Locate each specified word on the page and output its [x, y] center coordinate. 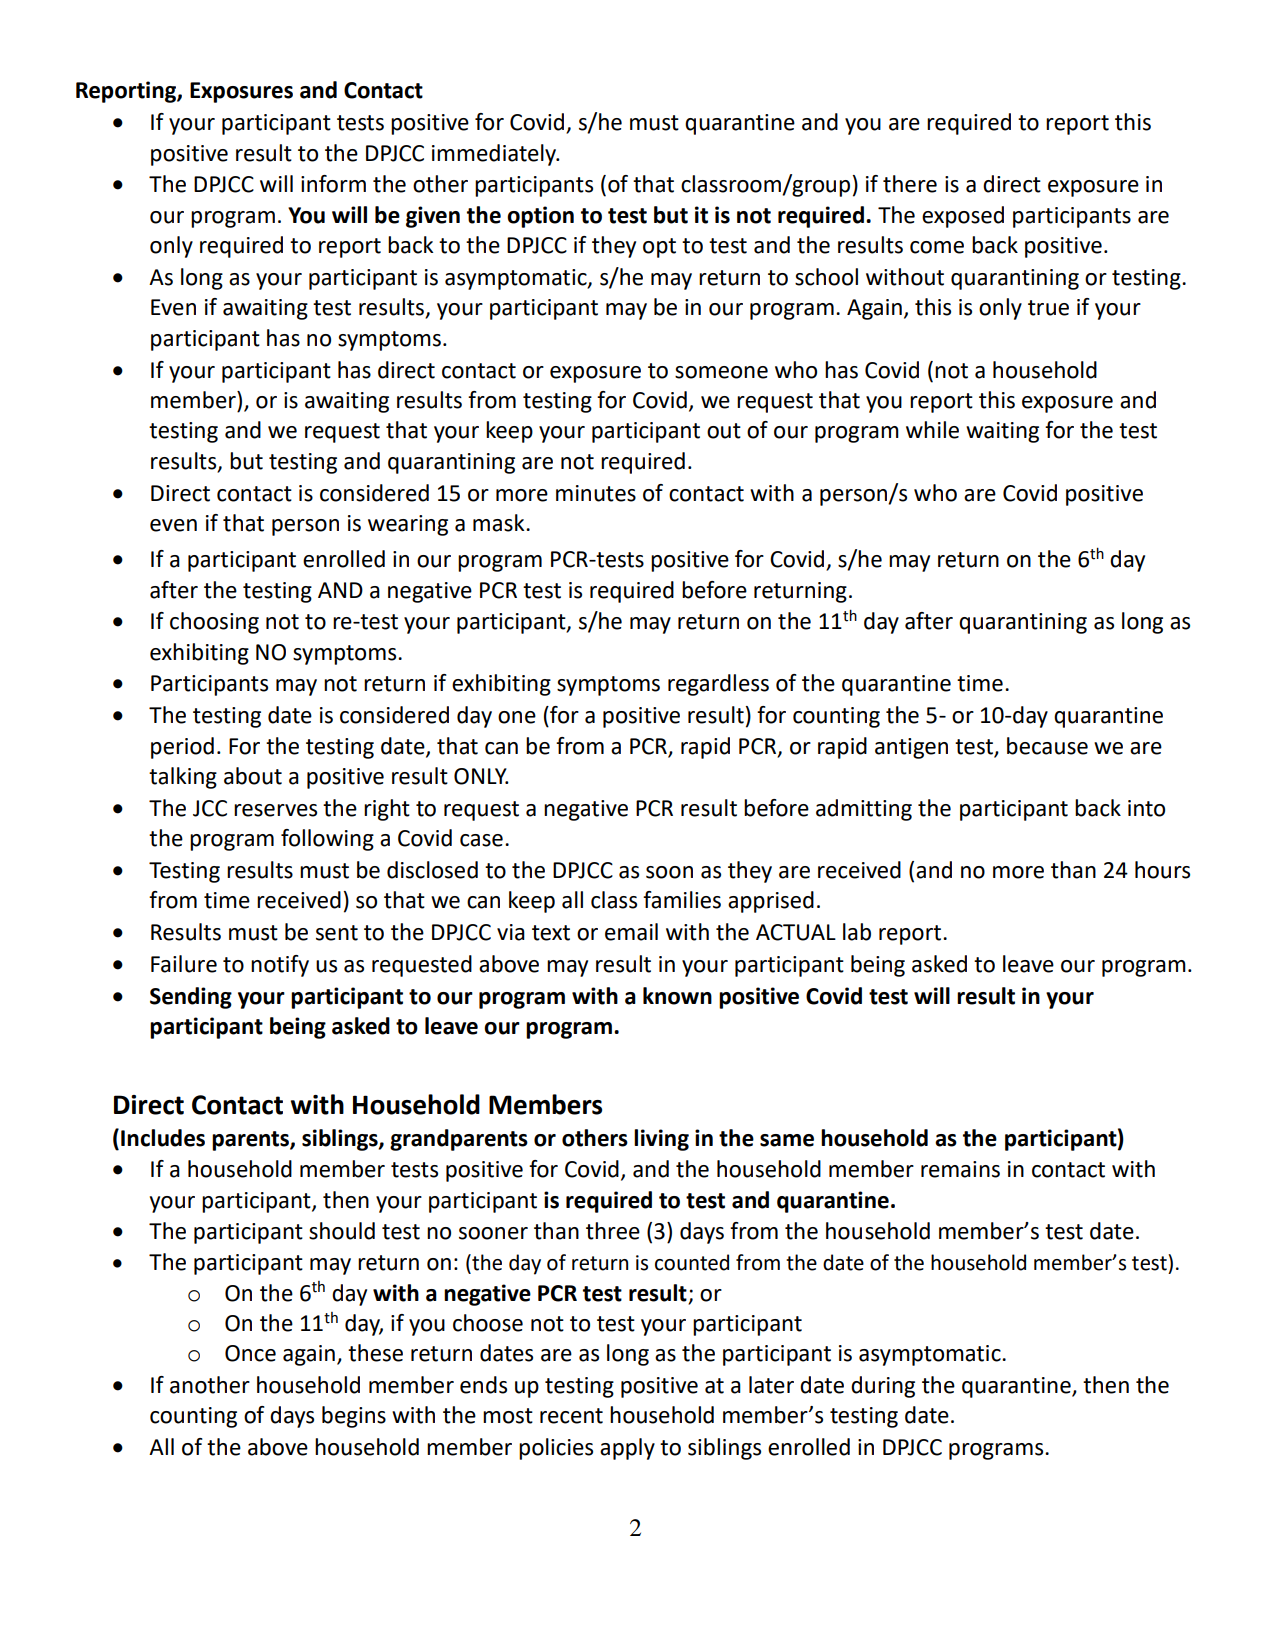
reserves [275, 810]
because [1047, 746]
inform [333, 184]
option [540, 217]
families [682, 900]
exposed [963, 217]
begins [354, 1417]
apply [627, 1449]
